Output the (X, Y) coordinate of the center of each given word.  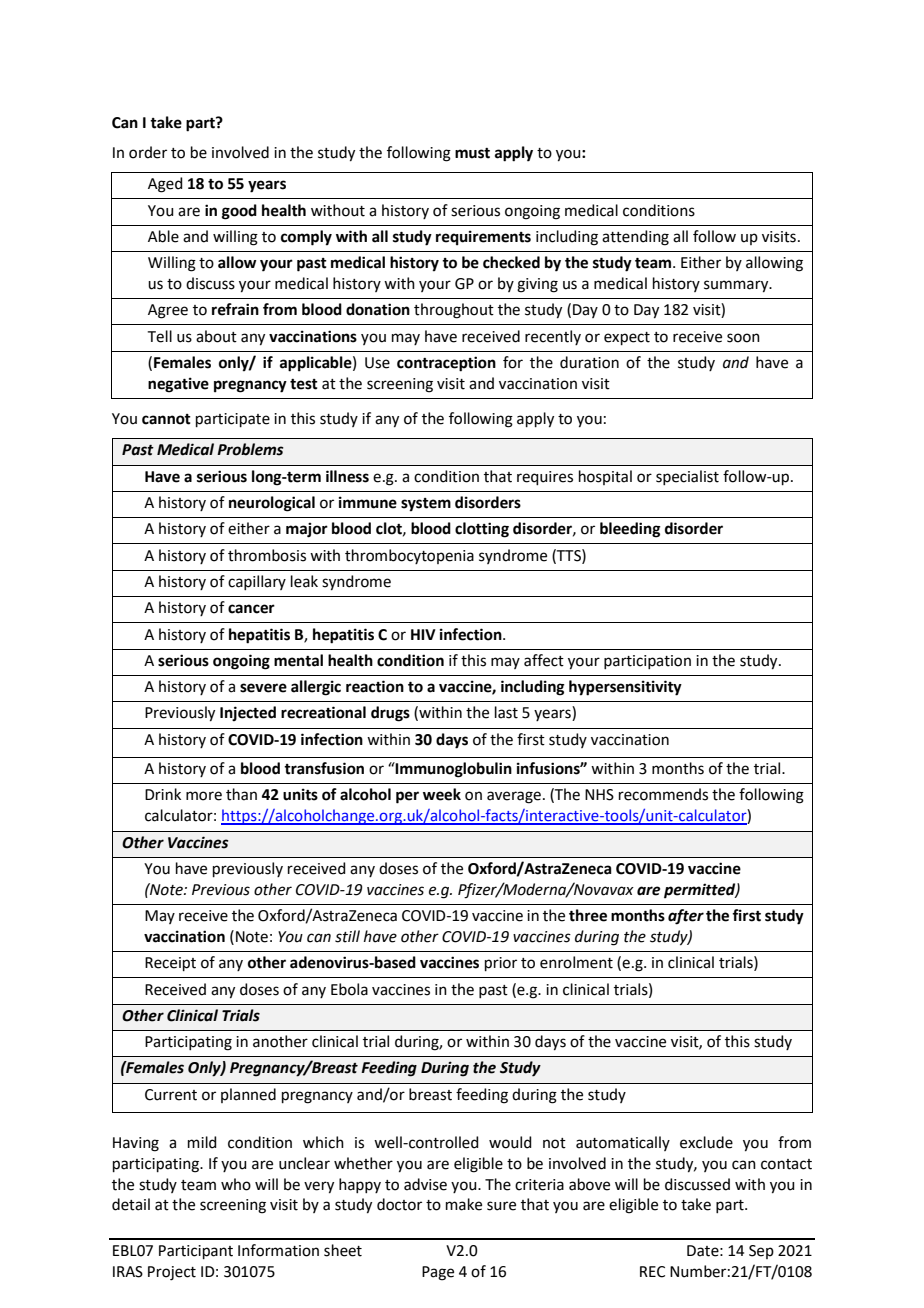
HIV (423, 634)
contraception (446, 364)
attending (635, 238)
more (204, 796)
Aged (165, 185)
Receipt (170, 964)
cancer (251, 609)
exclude (706, 1142)
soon (743, 338)
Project (172, 1273)
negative (178, 385)
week (442, 794)
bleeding (630, 530)
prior (501, 964)
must (472, 153)
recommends (663, 794)
